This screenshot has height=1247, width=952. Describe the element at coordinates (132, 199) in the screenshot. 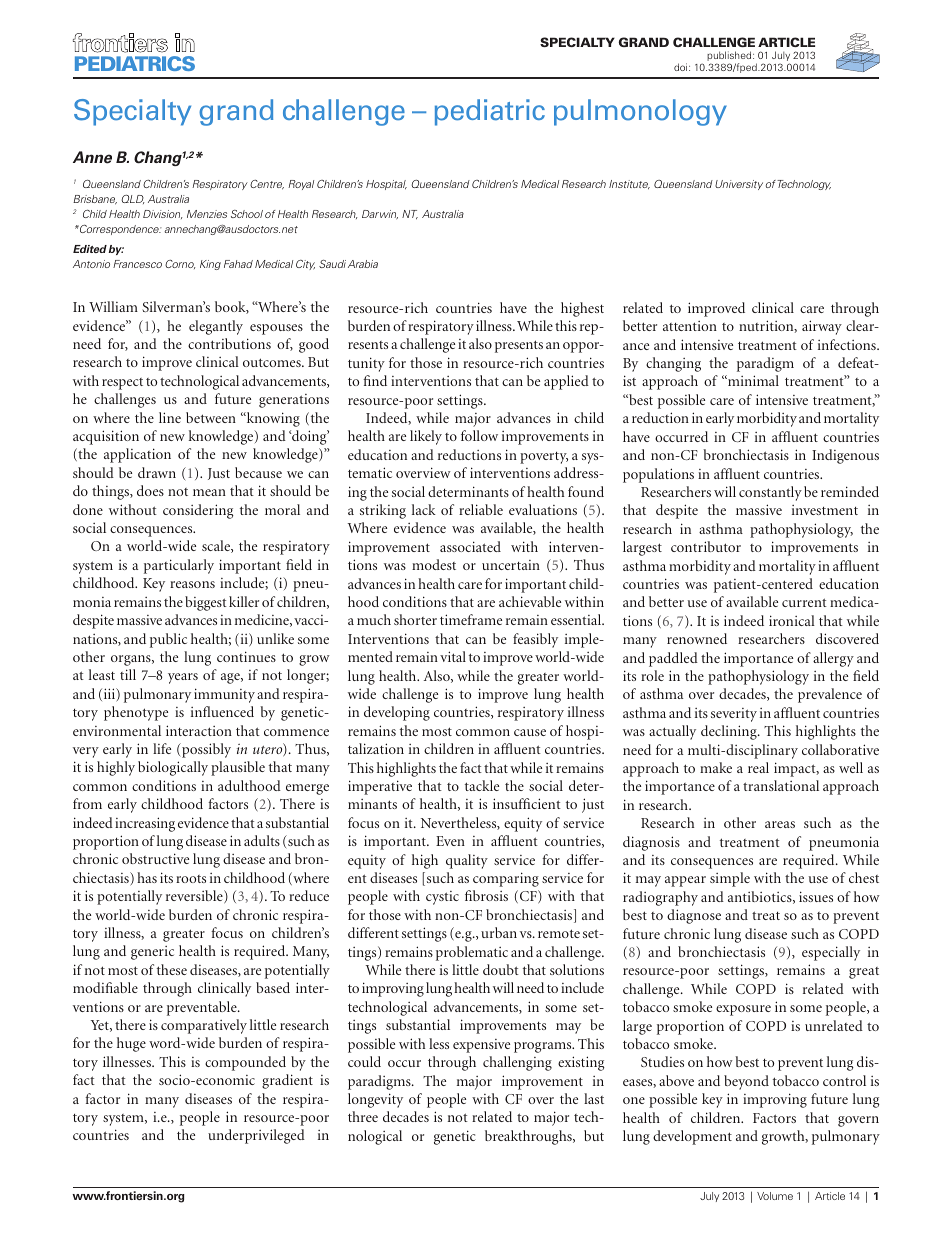

I see `QLD` at that location.
